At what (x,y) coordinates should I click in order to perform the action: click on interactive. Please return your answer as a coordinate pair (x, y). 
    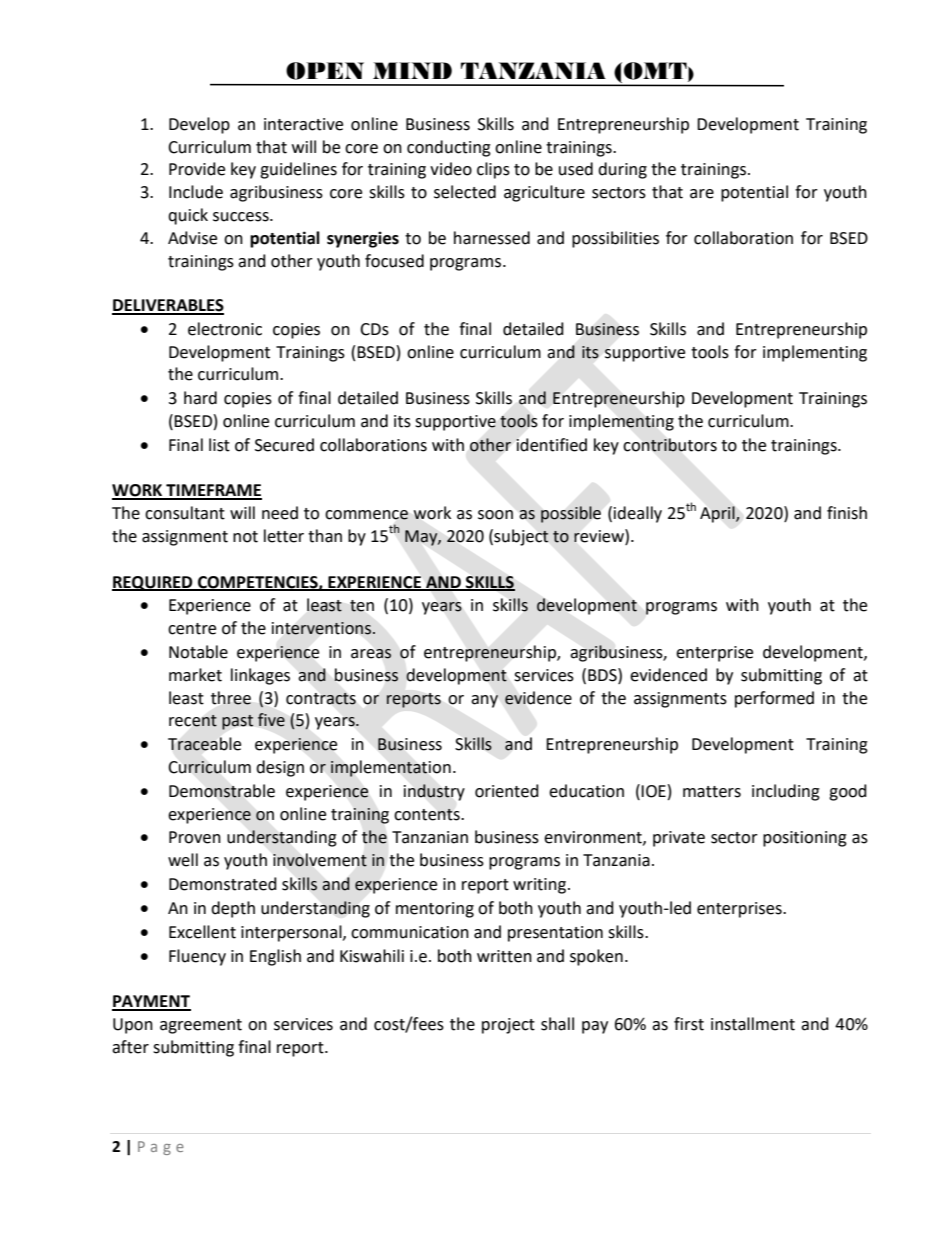
    Looking at the image, I should click on (303, 124).
